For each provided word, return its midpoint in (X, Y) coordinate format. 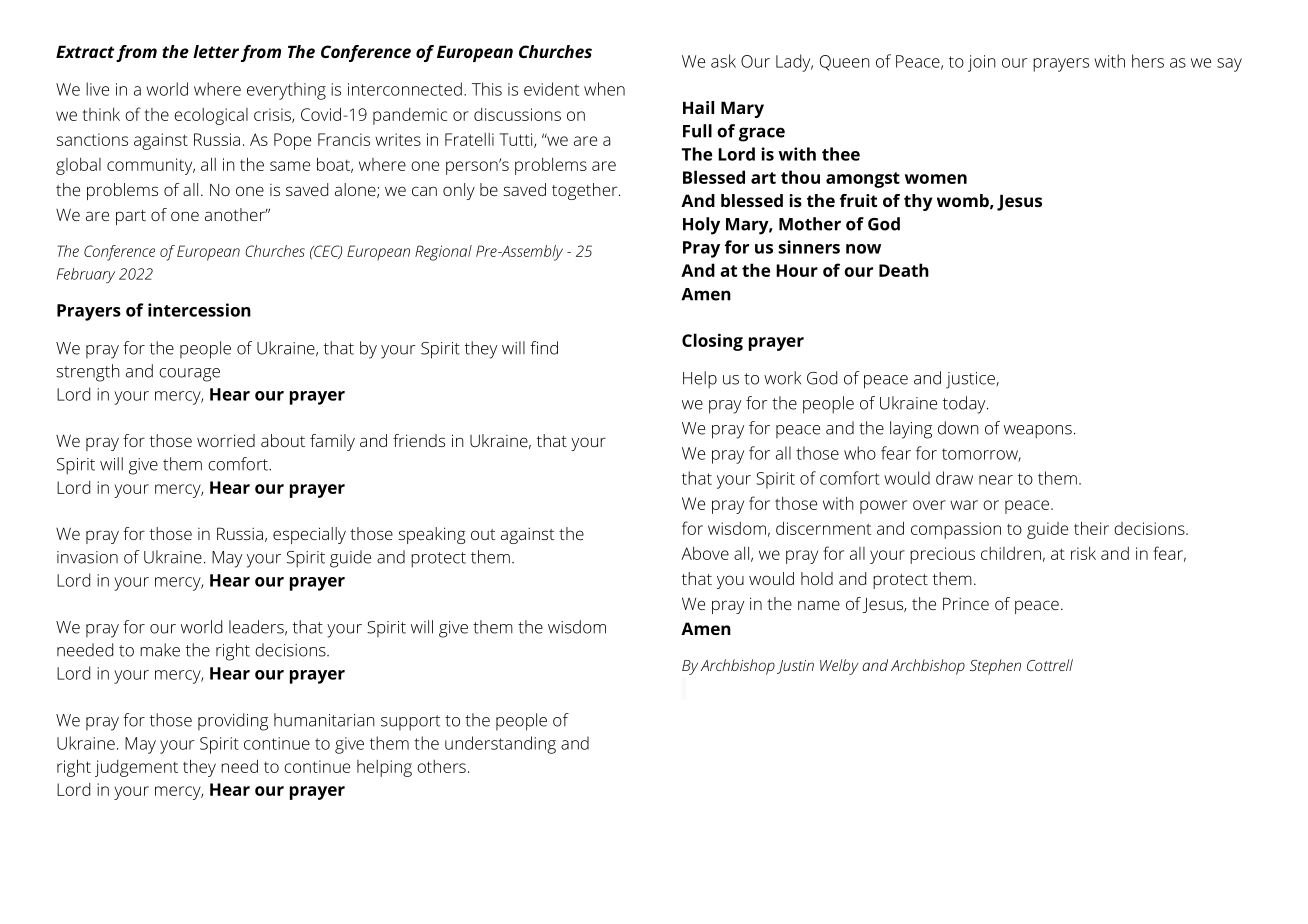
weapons (1038, 432)
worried (226, 440)
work (782, 378)
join (982, 63)
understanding (500, 745)
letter (216, 51)
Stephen (995, 667)
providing (233, 722)
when (604, 89)
